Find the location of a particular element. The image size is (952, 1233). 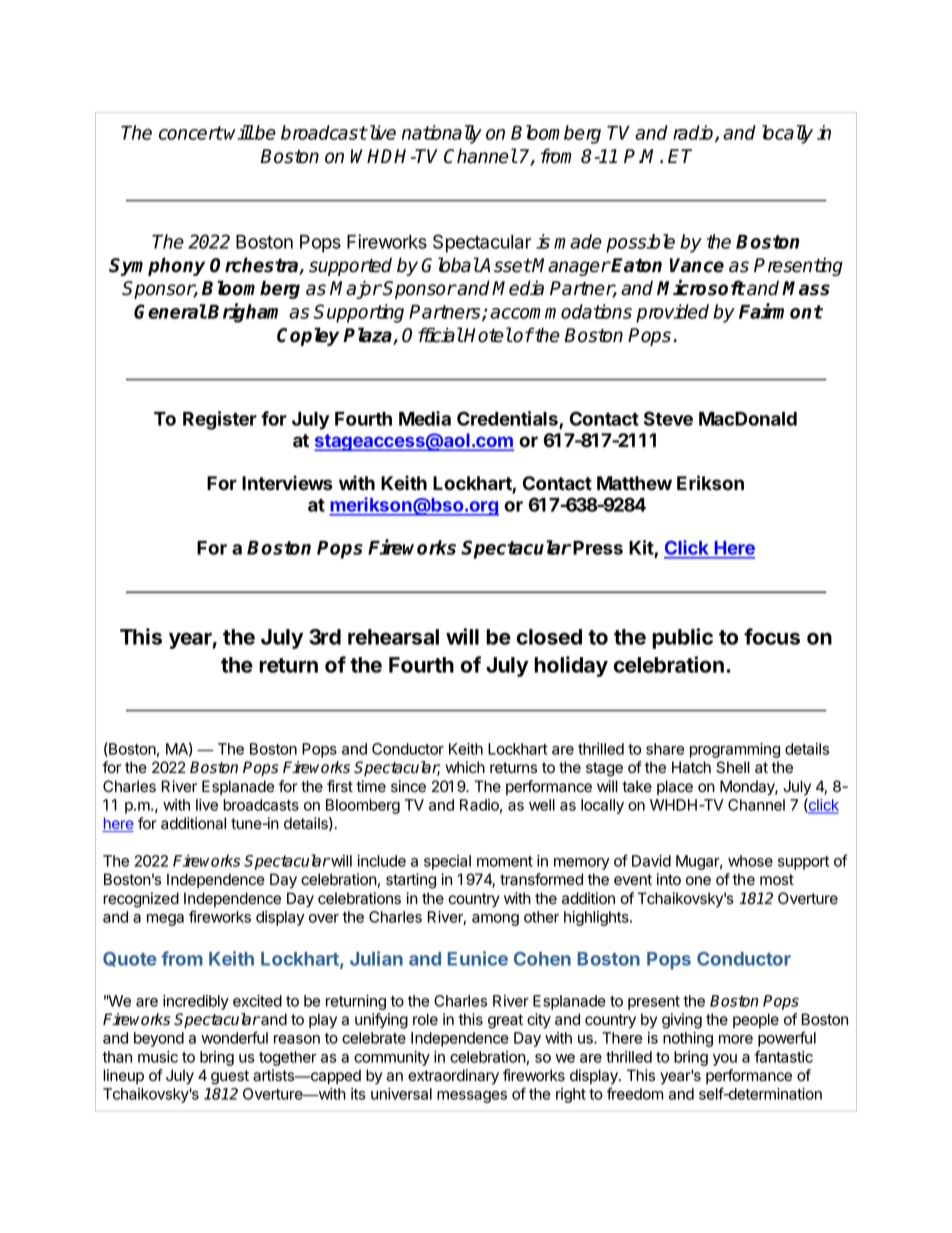

Register is located at coordinates (220, 420).
